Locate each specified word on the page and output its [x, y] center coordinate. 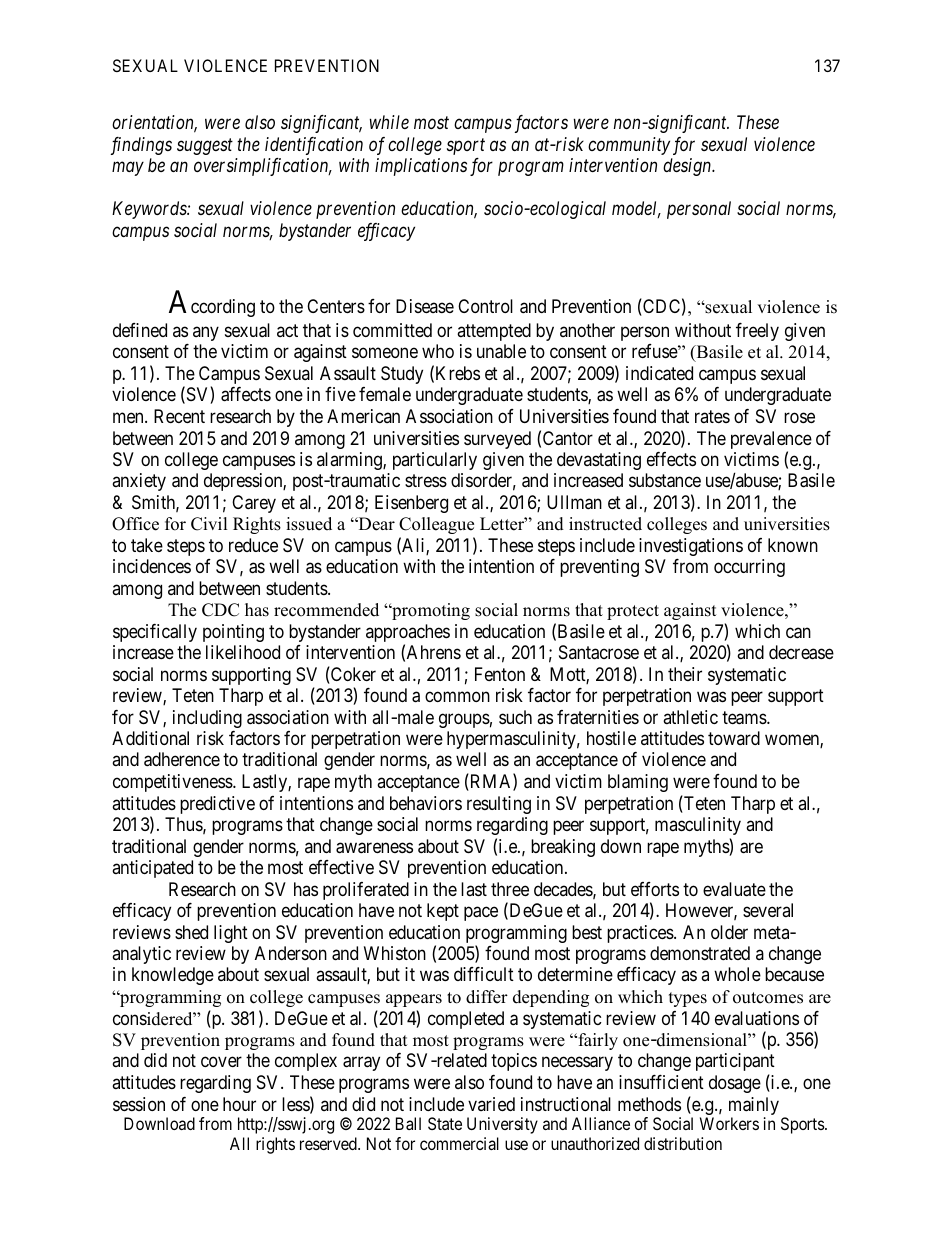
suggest [205, 146]
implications [421, 167]
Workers [729, 1123]
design [688, 167]
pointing [233, 633]
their [685, 674]
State [445, 1123]
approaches [408, 634]
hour [239, 1104]
